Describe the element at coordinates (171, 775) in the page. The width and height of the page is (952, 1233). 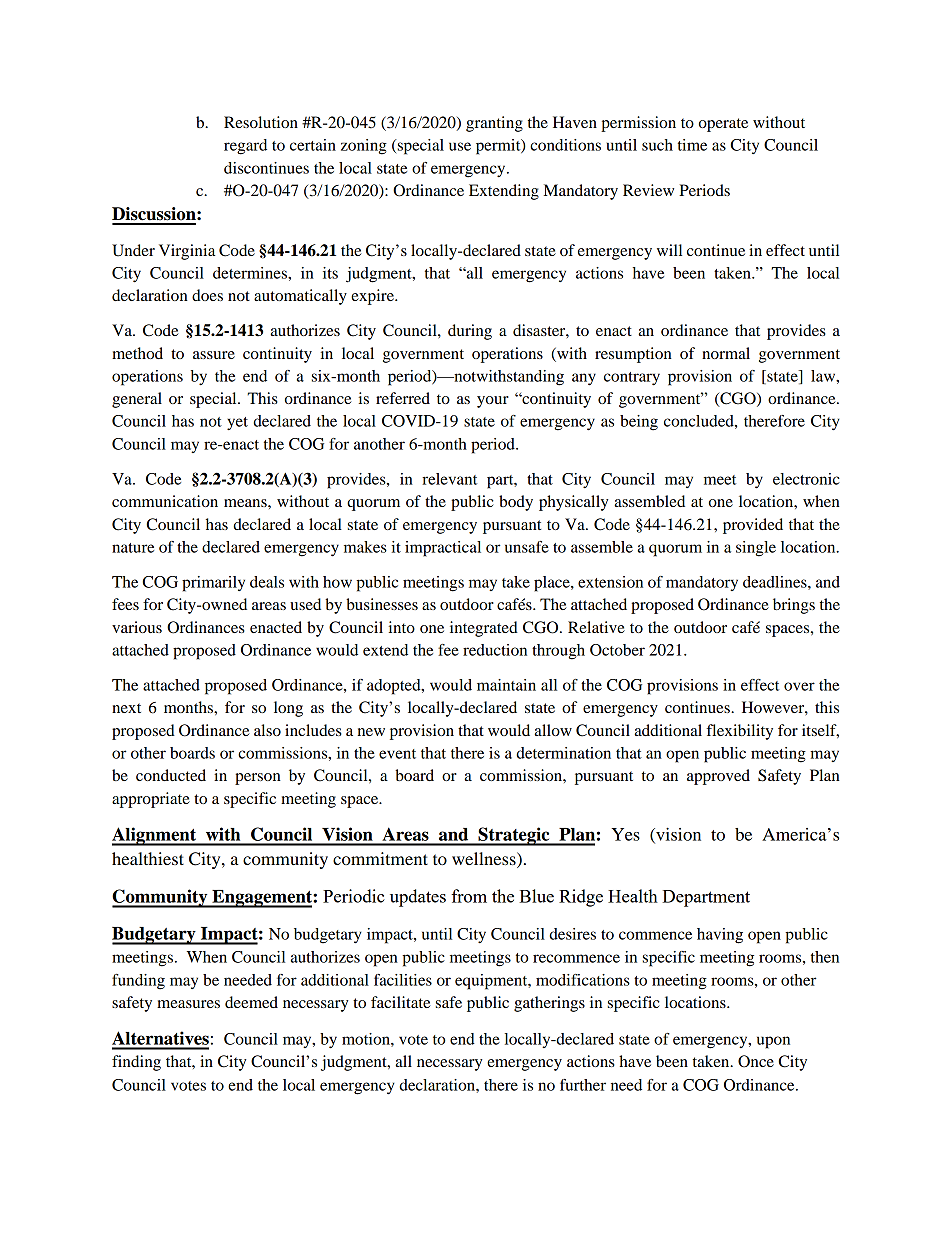
I see `conducted` at that location.
